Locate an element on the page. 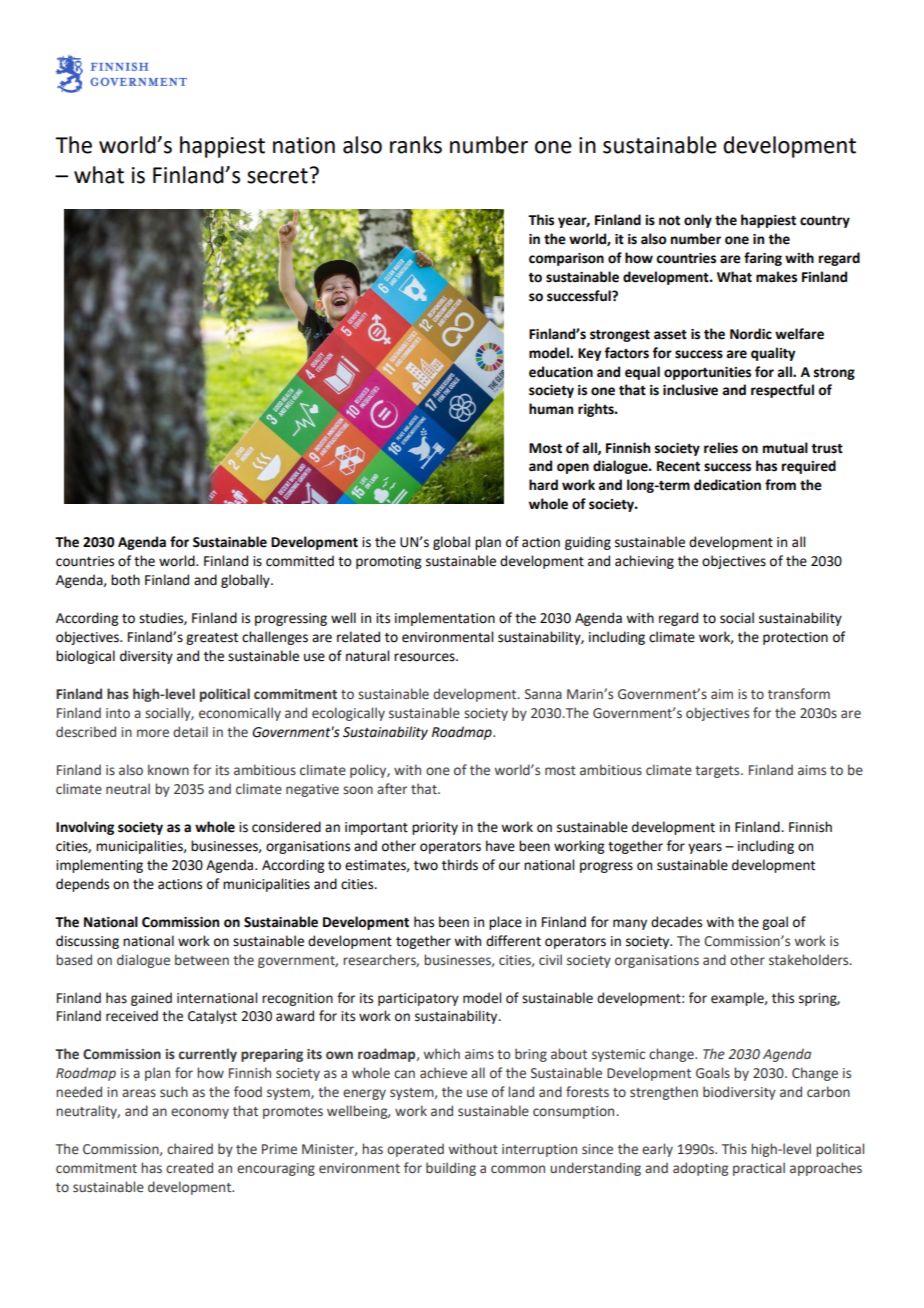 This image has height=1308, width=924. implementation is located at coordinates (445, 619).
